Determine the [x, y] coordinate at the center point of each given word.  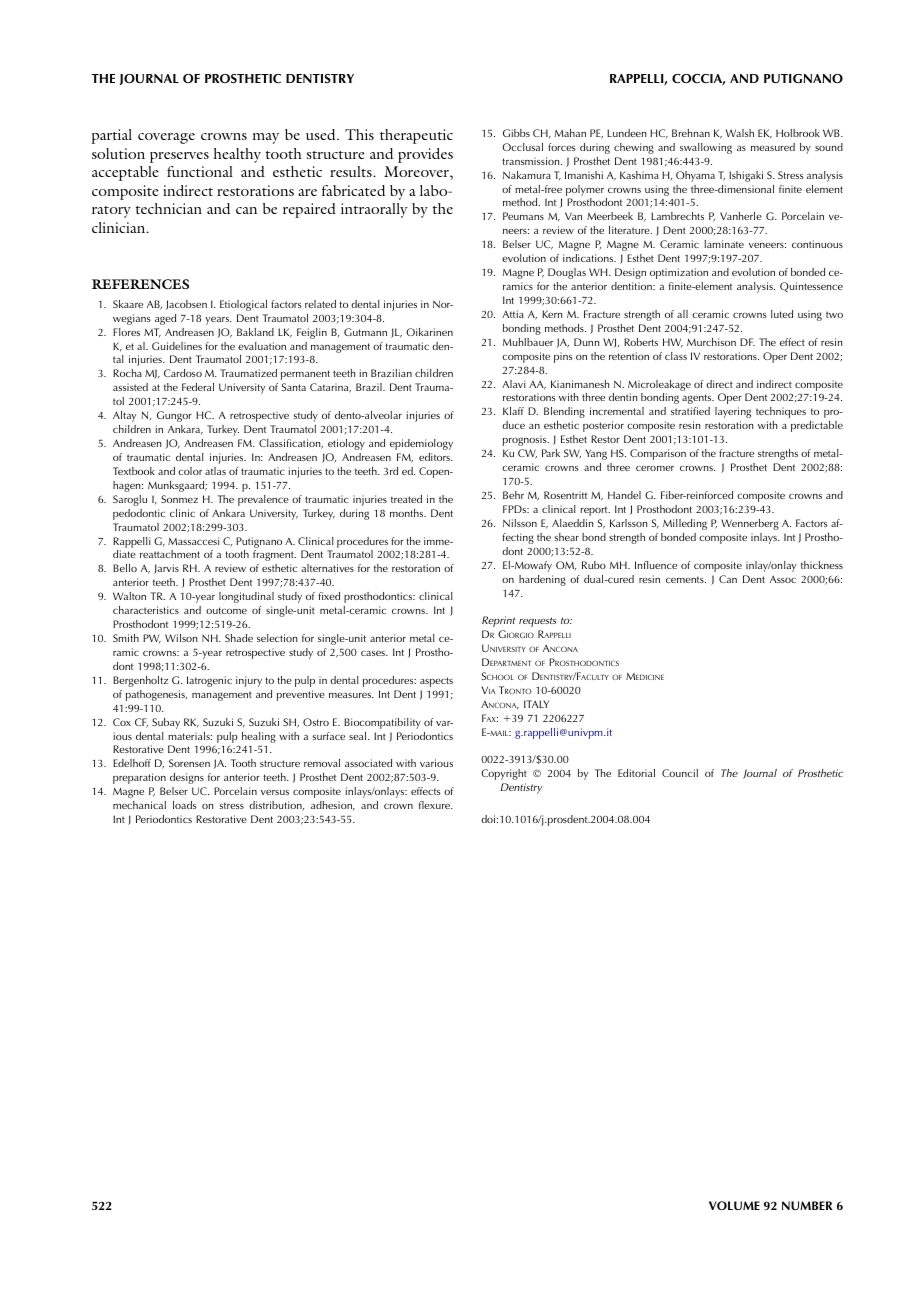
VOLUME [734, 1205]
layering [733, 412]
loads [185, 805]
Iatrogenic [209, 681]
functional [200, 171]
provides [425, 155]
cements [686, 579]
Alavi [514, 384]
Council [680, 773]
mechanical [139, 805]
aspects [436, 682]
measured [773, 147]
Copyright [504, 774]
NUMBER [807, 1205]
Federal [198, 387]
